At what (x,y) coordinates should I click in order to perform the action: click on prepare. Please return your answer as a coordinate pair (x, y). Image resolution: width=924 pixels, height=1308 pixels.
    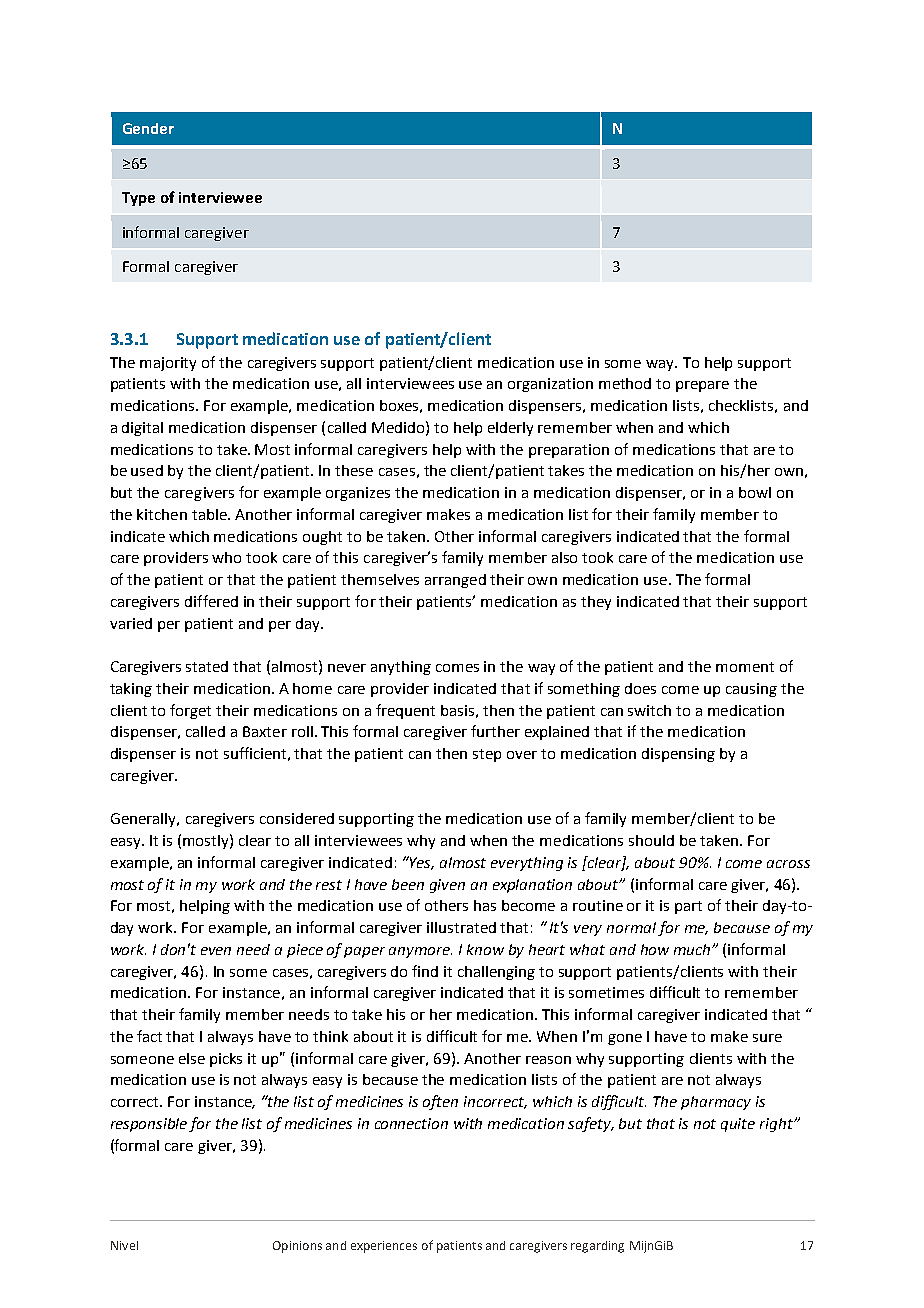
    Looking at the image, I should click on (702, 386).
